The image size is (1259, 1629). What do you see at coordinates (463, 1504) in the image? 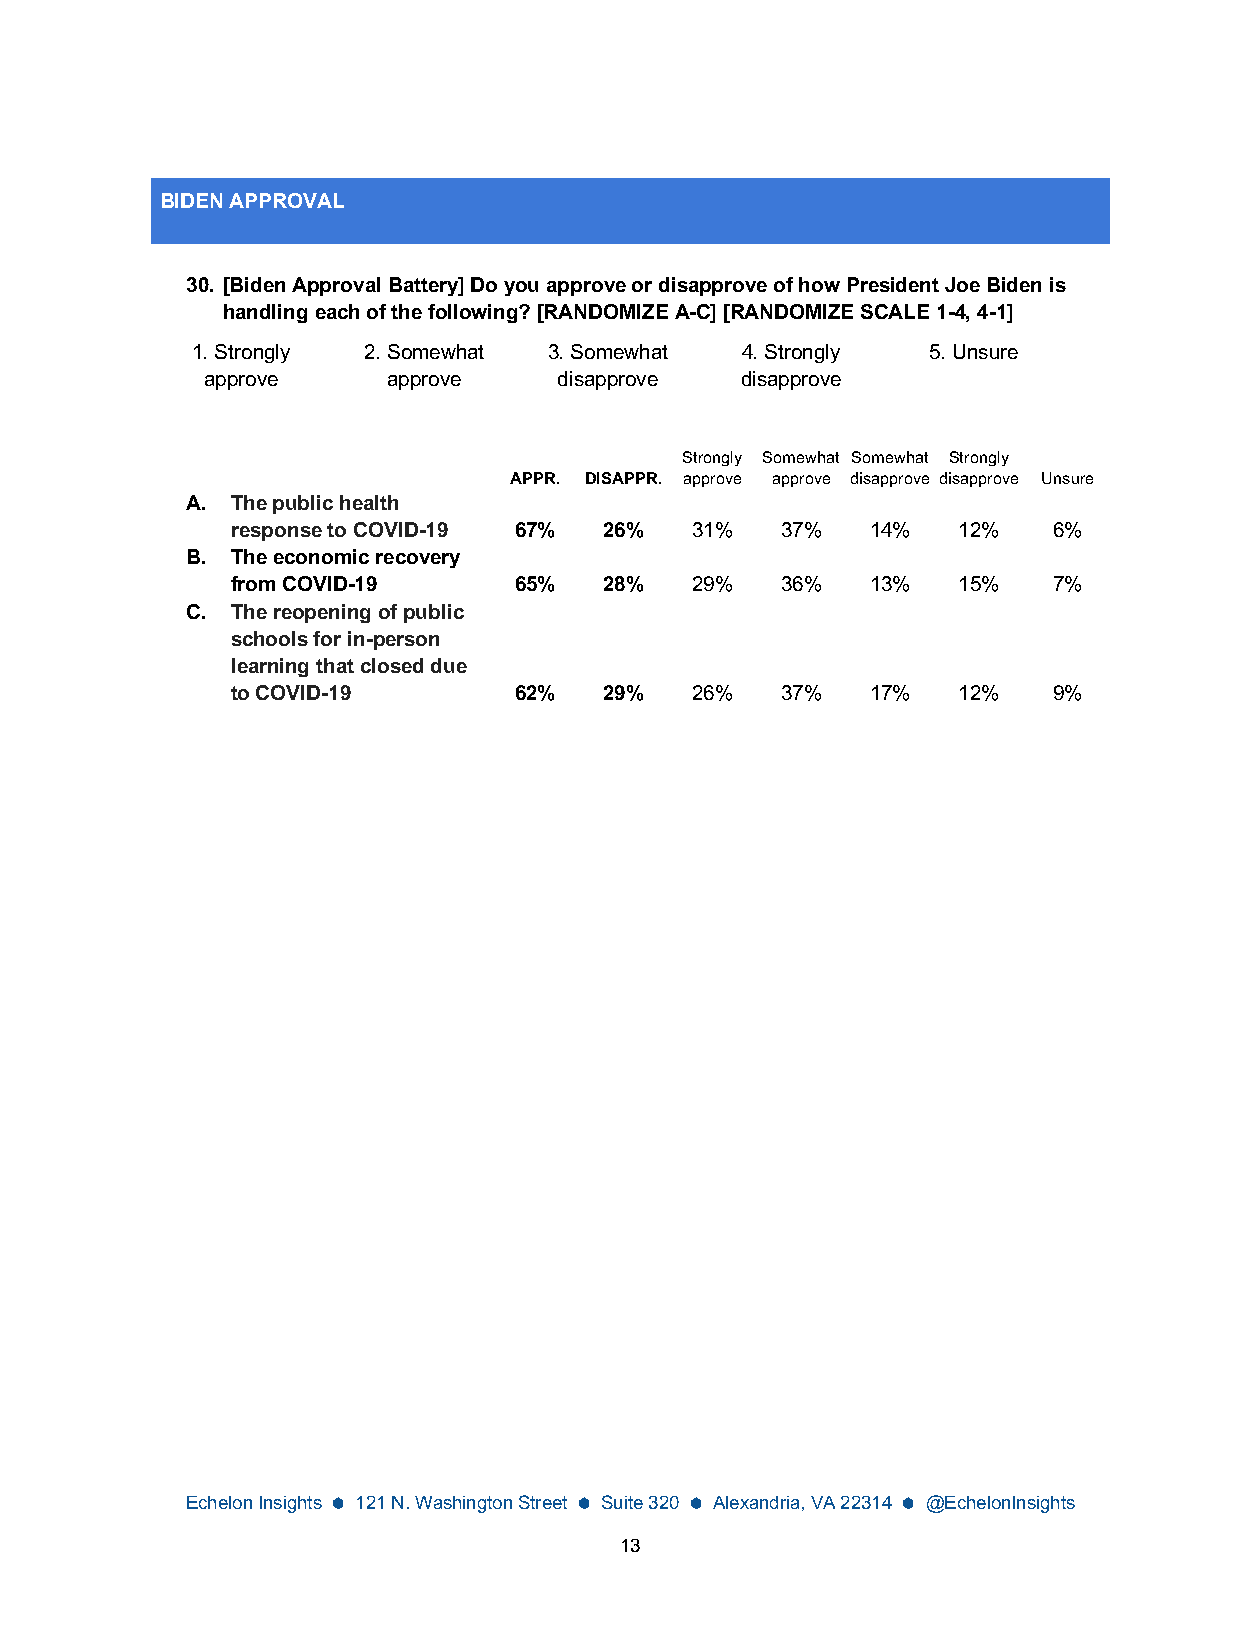
I see `Washington` at bounding box center [463, 1504].
